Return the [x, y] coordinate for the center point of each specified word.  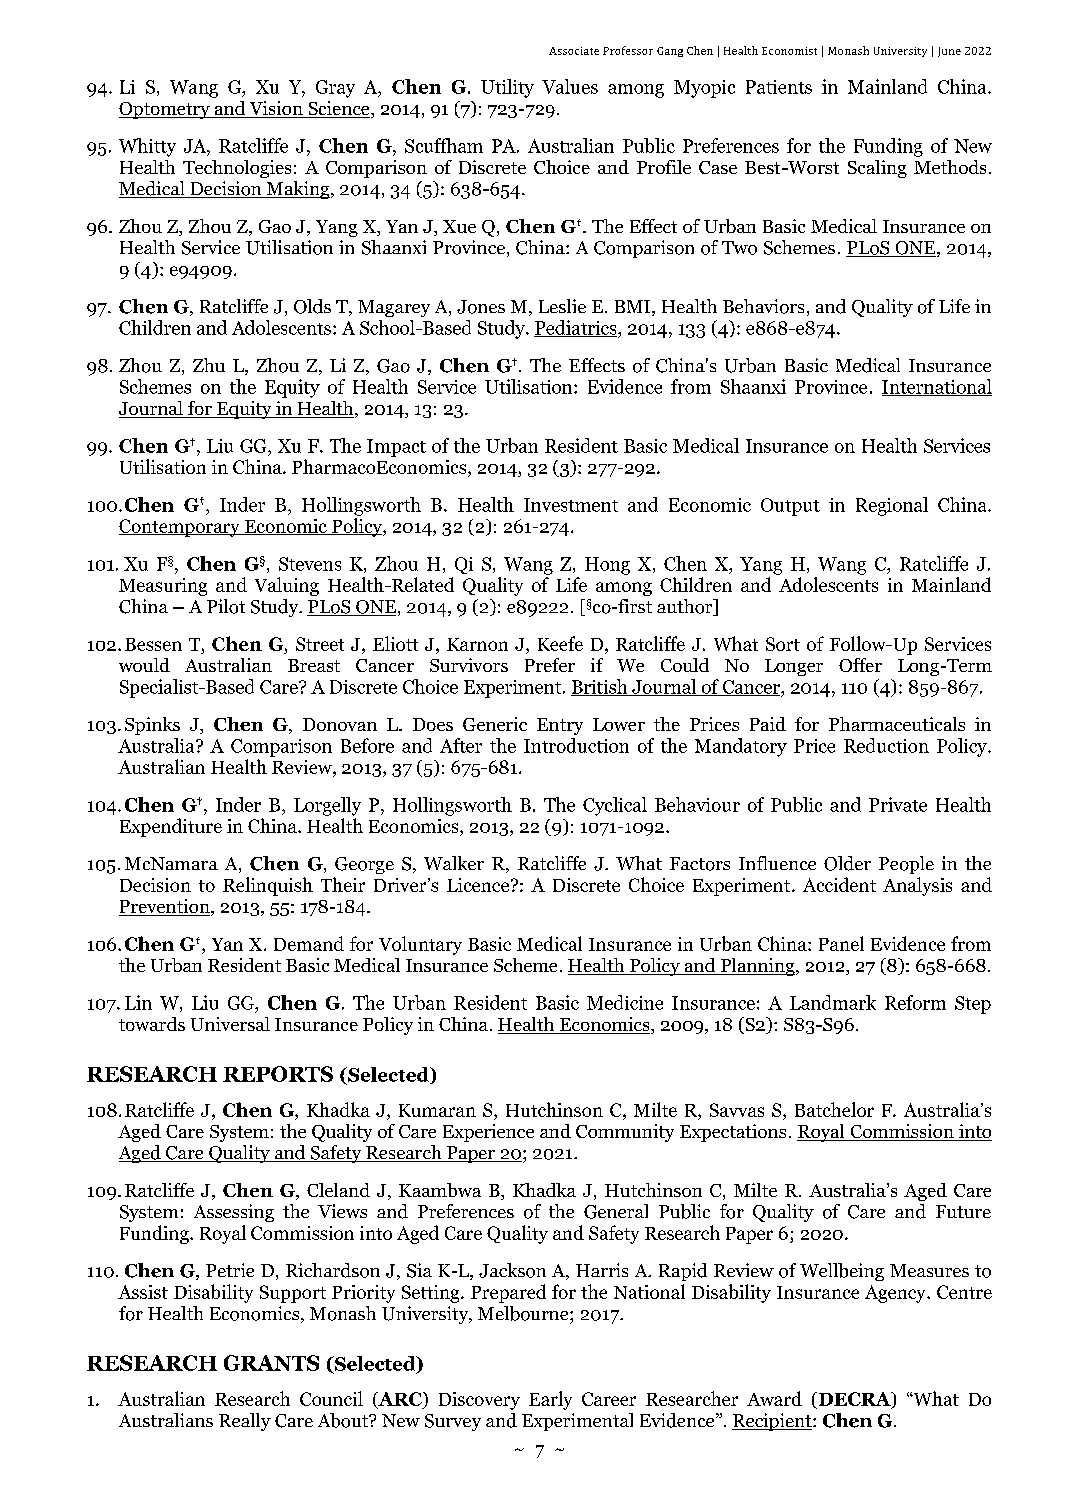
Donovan [340, 724]
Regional [892, 506]
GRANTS [271, 1363]
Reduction [886, 745]
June [949, 52]
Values [570, 86]
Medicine [625, 1002]
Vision [276, 109]
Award [774, 1398]
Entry [560, 726]
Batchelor [834, 1109]
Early [550, 1400]
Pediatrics [576, 328]
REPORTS [278, 1074]
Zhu [209, 365]
